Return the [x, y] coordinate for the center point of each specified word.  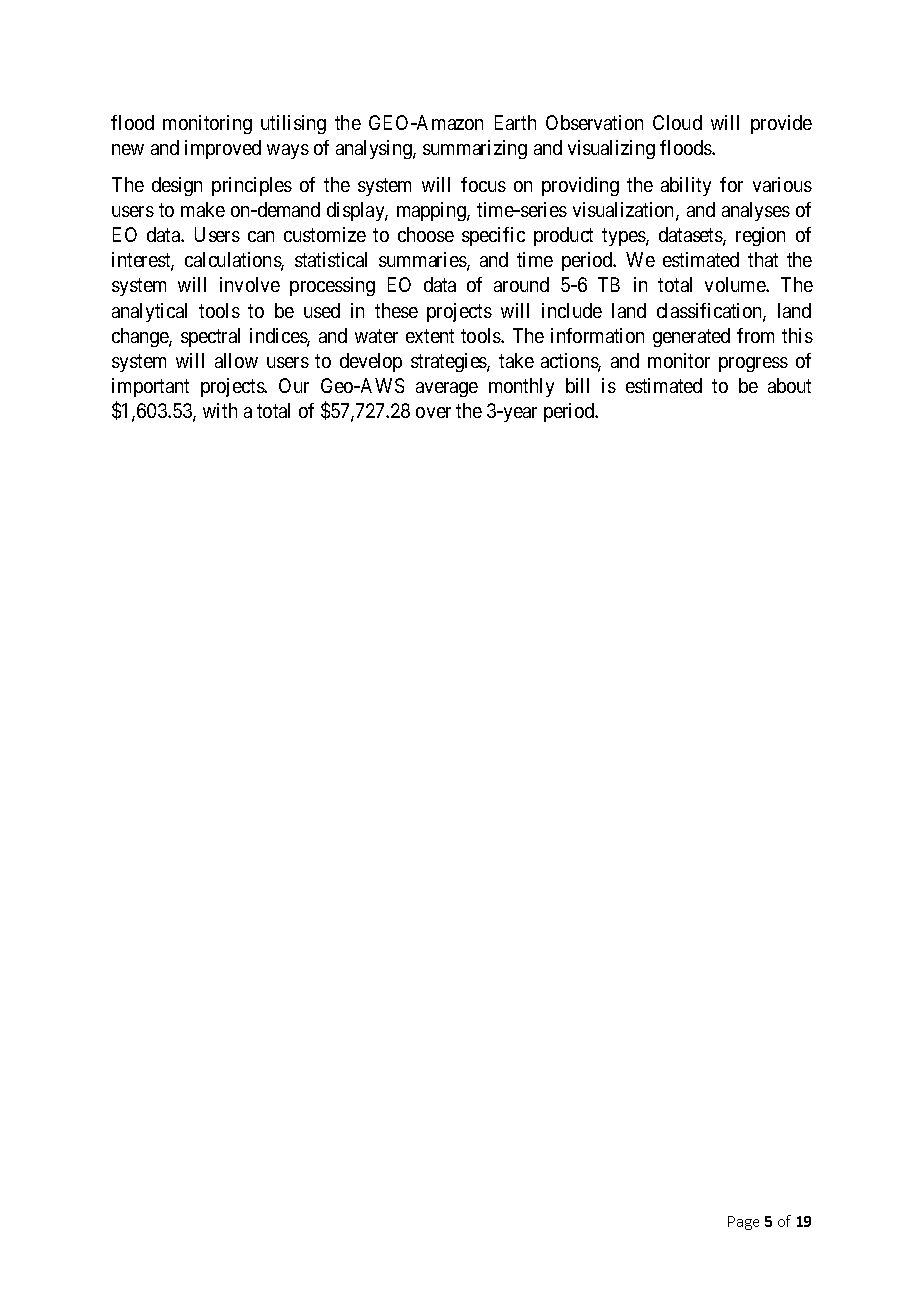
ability [686, 186]
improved [223, 149]
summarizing [475, 149]
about [789, 385]
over [433, 412]
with [220, 410]
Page [743, 1223]
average [447, 389]
